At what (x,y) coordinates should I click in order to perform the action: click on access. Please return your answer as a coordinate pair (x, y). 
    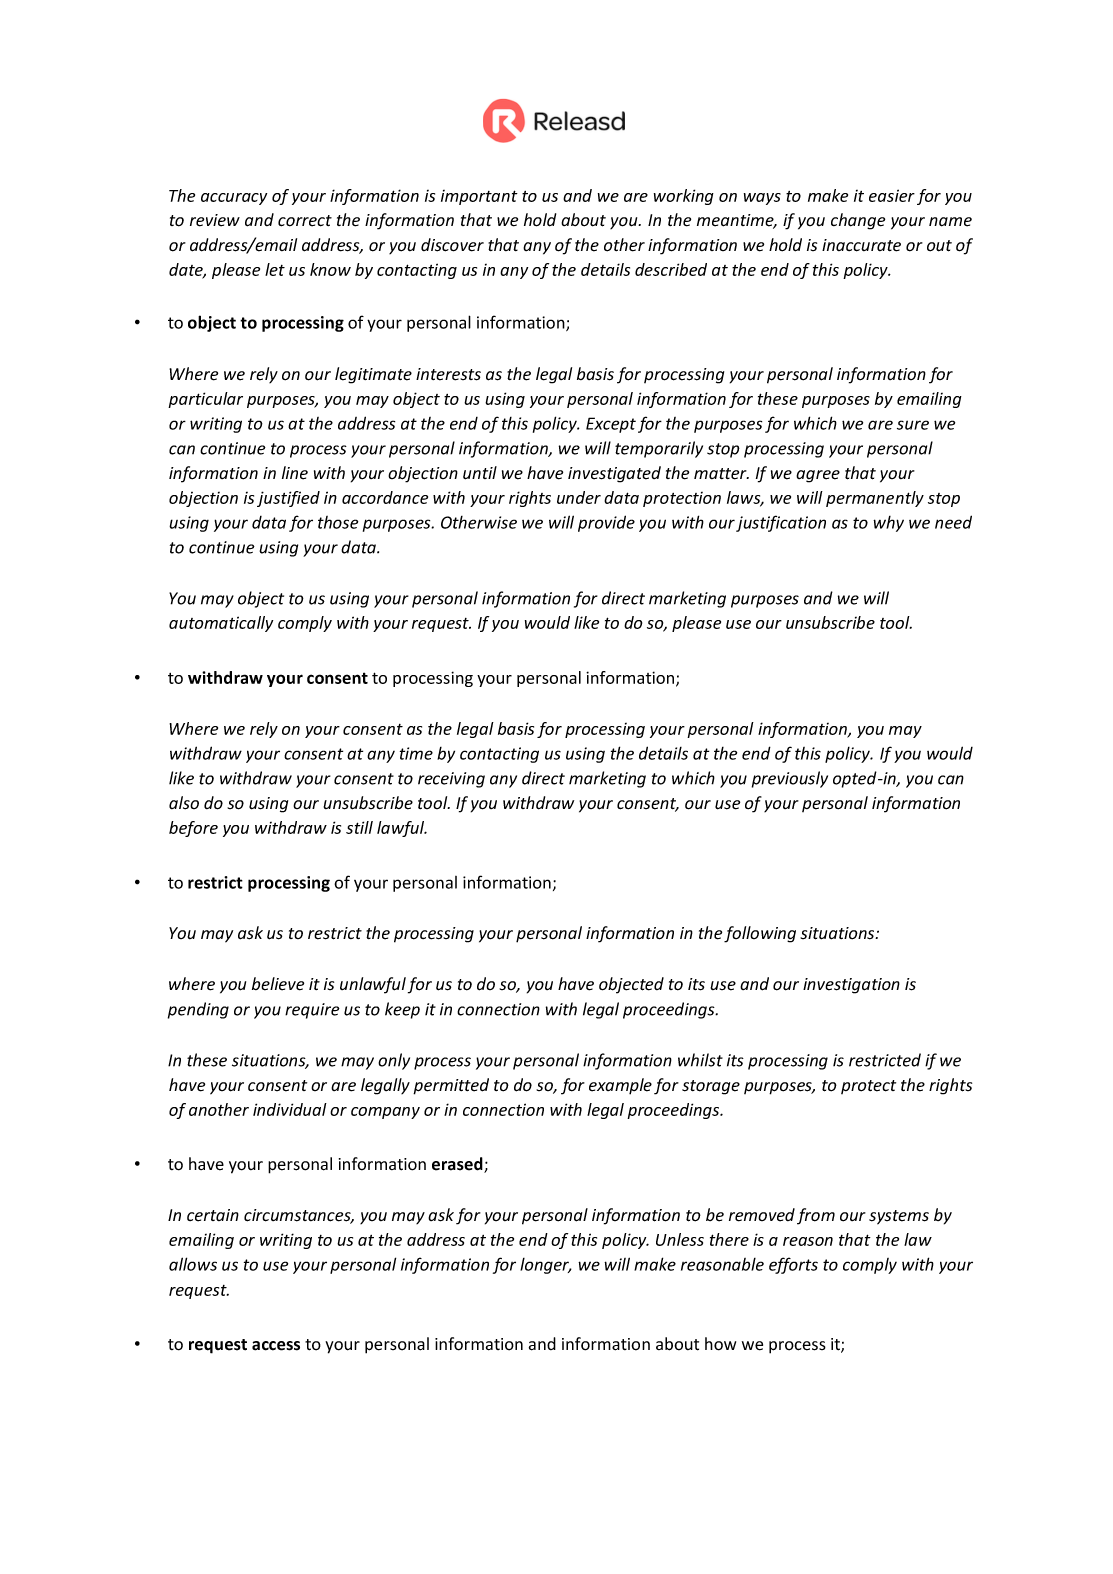
    Looking at the image, I should click on (276, 1346).
